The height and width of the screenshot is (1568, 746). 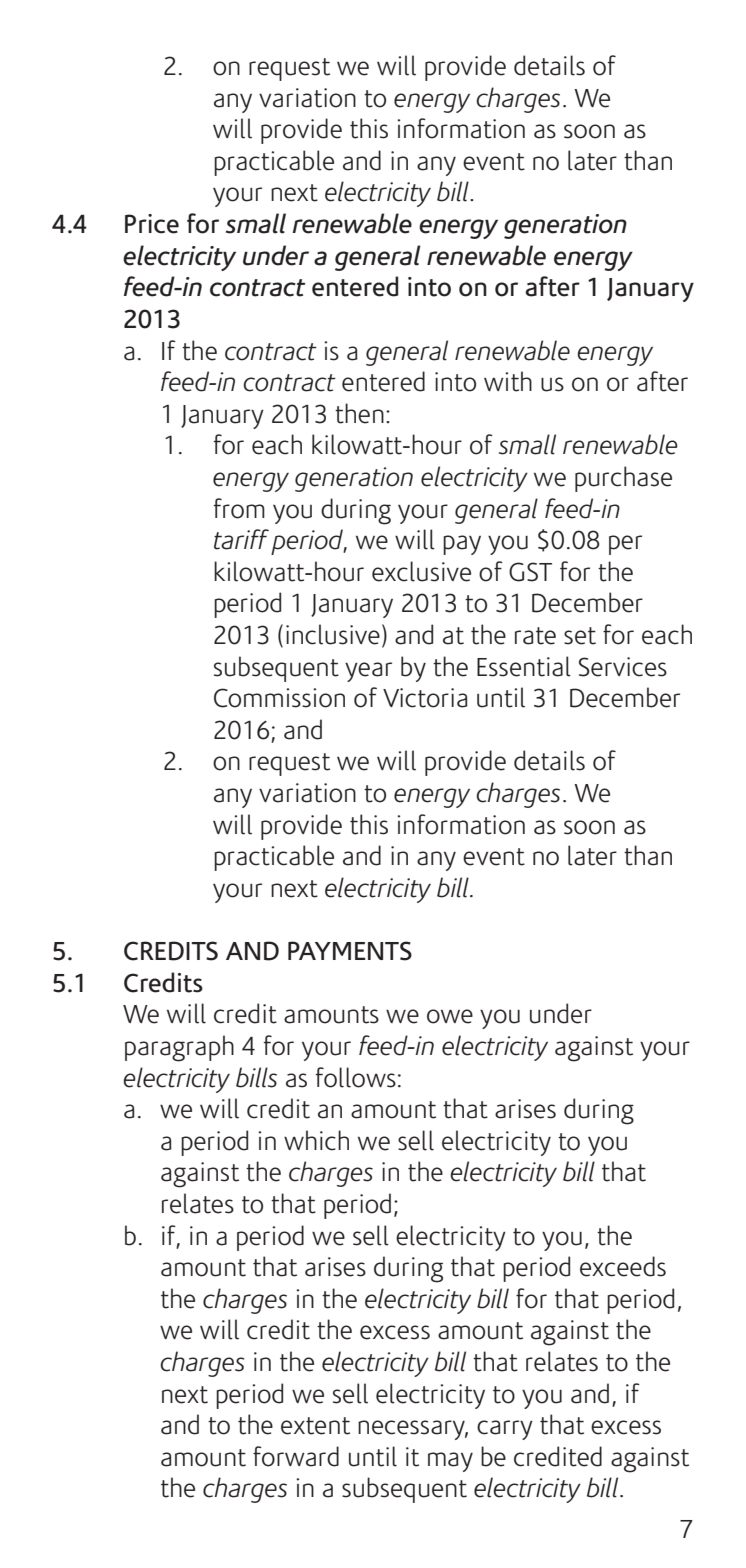 I want to click on PAYMENTS, so click(x=350, y=951).
